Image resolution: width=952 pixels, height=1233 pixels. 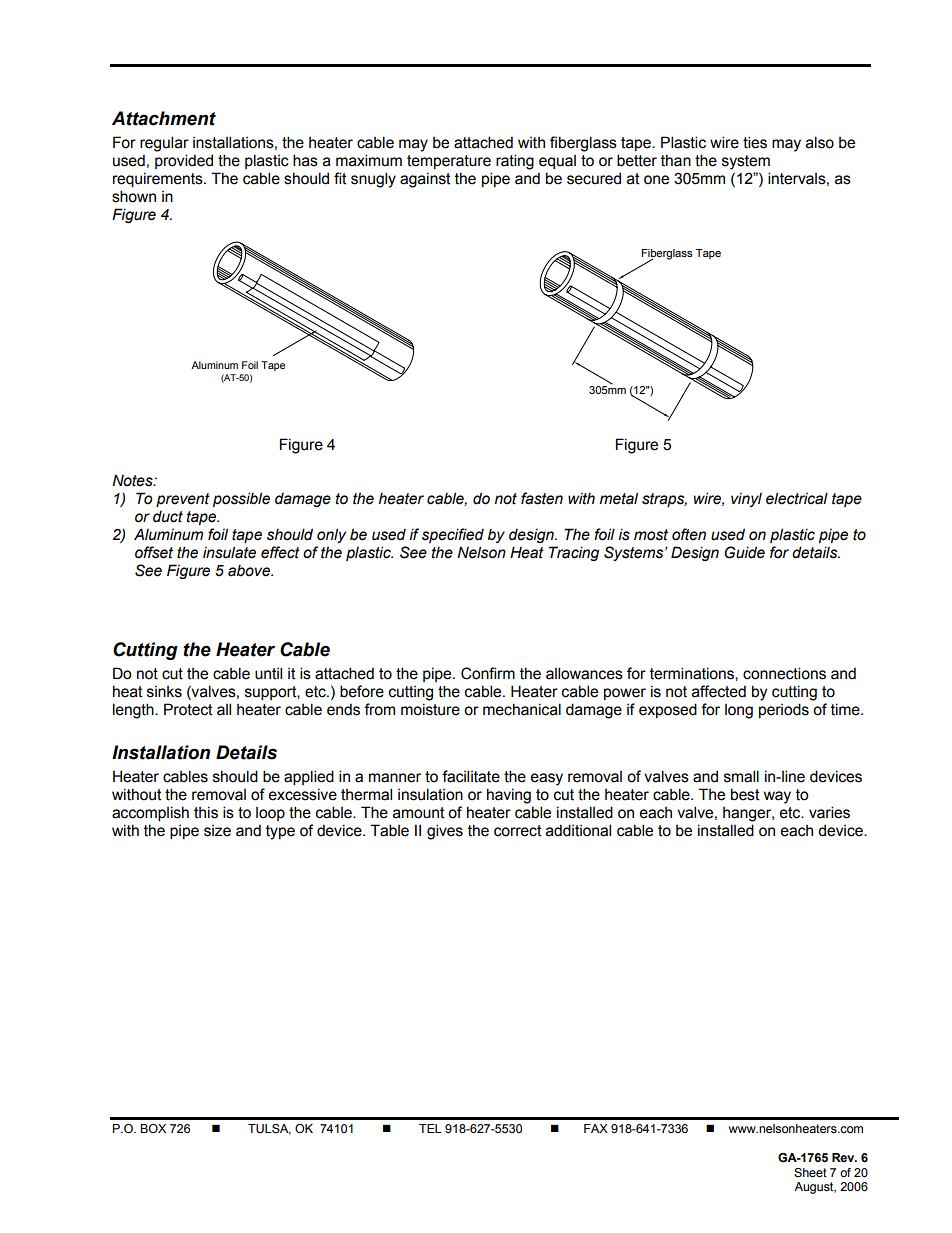 I want to click on TULSA, so click(x=269, y=1129).
